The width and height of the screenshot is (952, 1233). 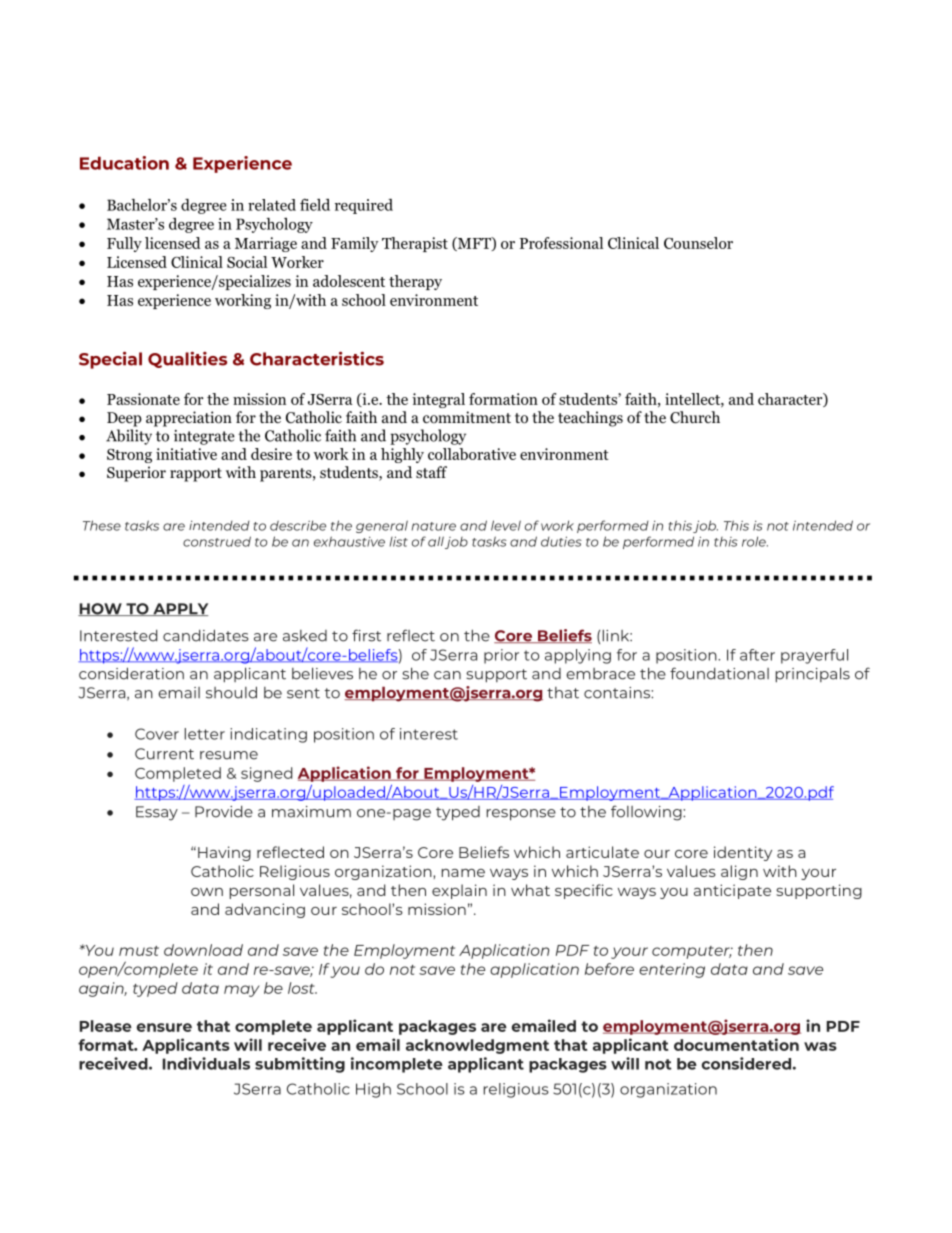 I want to click on ensure, so click(x=164, y=1027).
